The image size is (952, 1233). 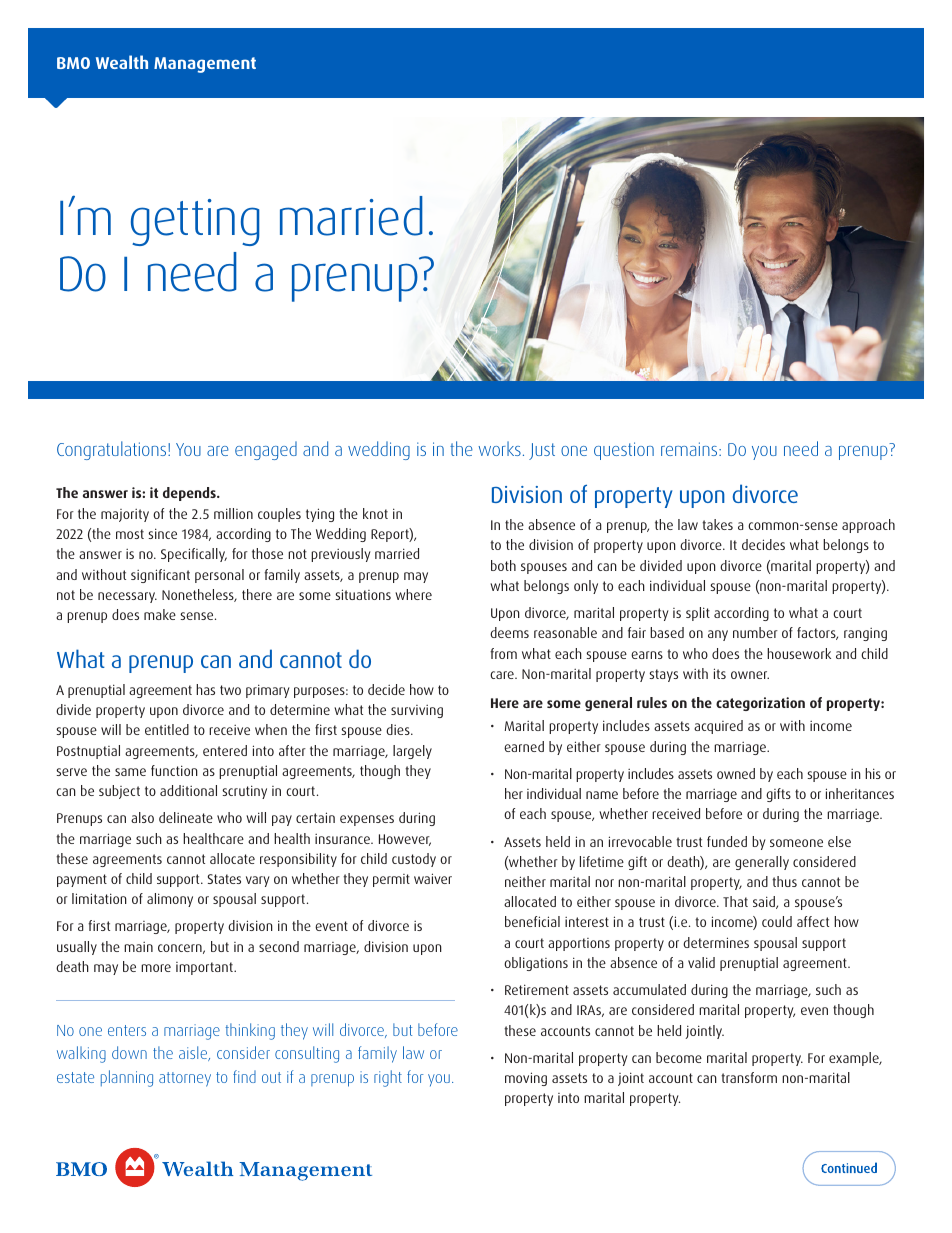 I want to click on categorization, so click(x=760, y=704).
